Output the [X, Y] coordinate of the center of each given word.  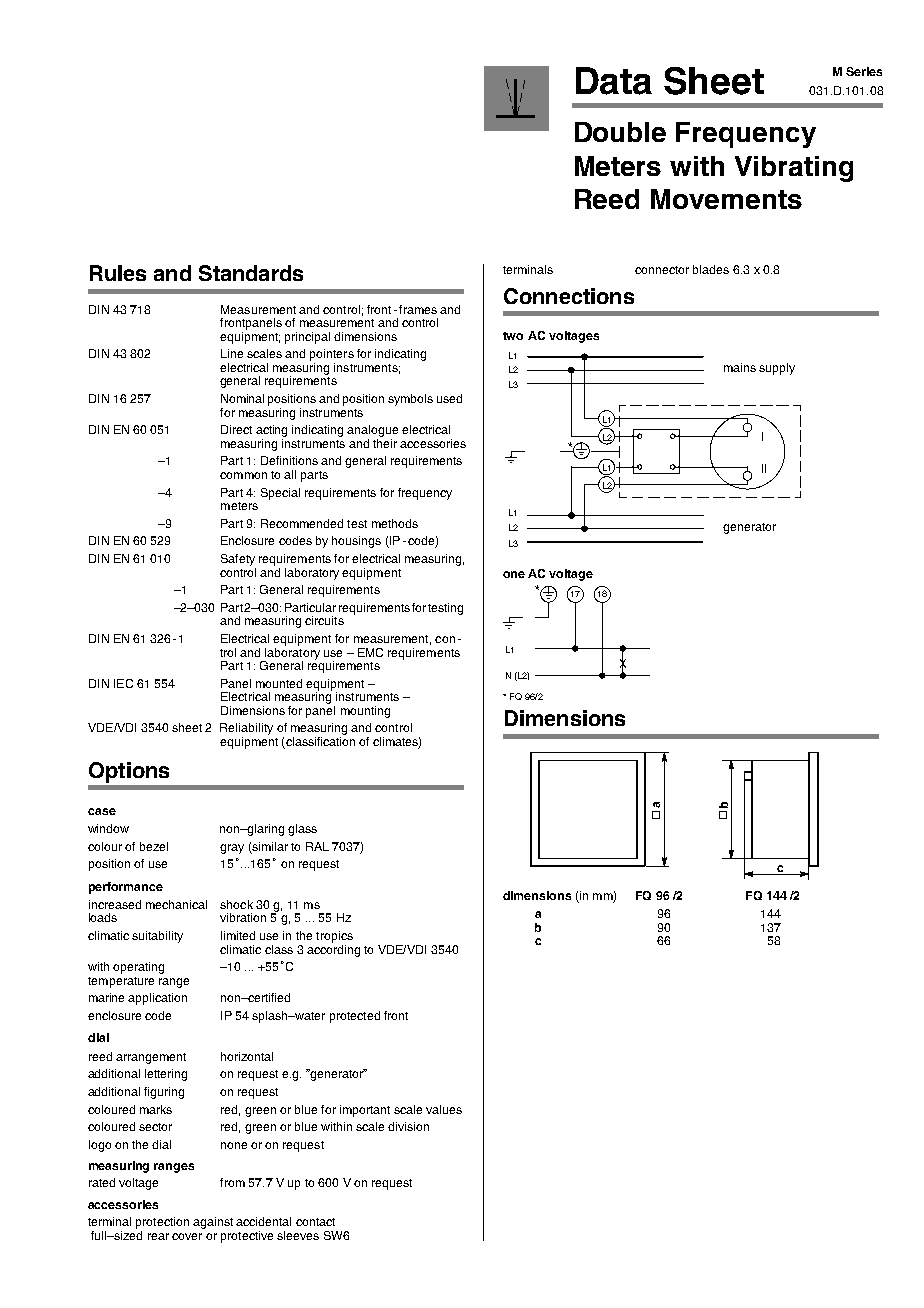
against [213, 1223]
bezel [154, 846]
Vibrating [794, 169]
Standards [251, 273]
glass [302, 830]
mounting [365, 712]
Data [614, 81]
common [243, 475]
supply [777, 369]
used [449, 398]
